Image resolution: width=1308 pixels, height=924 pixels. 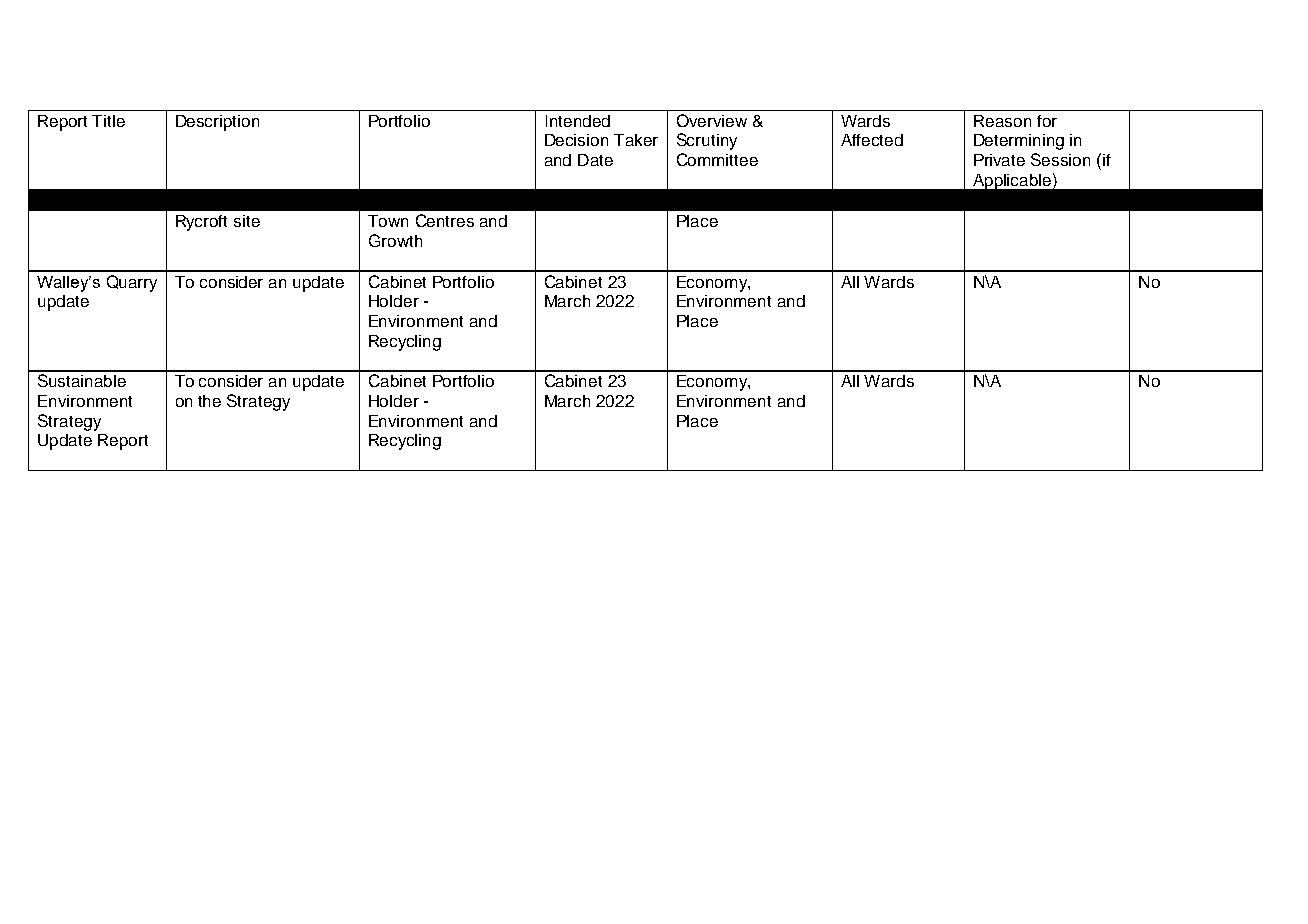 What do you see at coordinates (1002, 121) in the screenshot?
I see `Reason` at bounding box center [1002, 121].
